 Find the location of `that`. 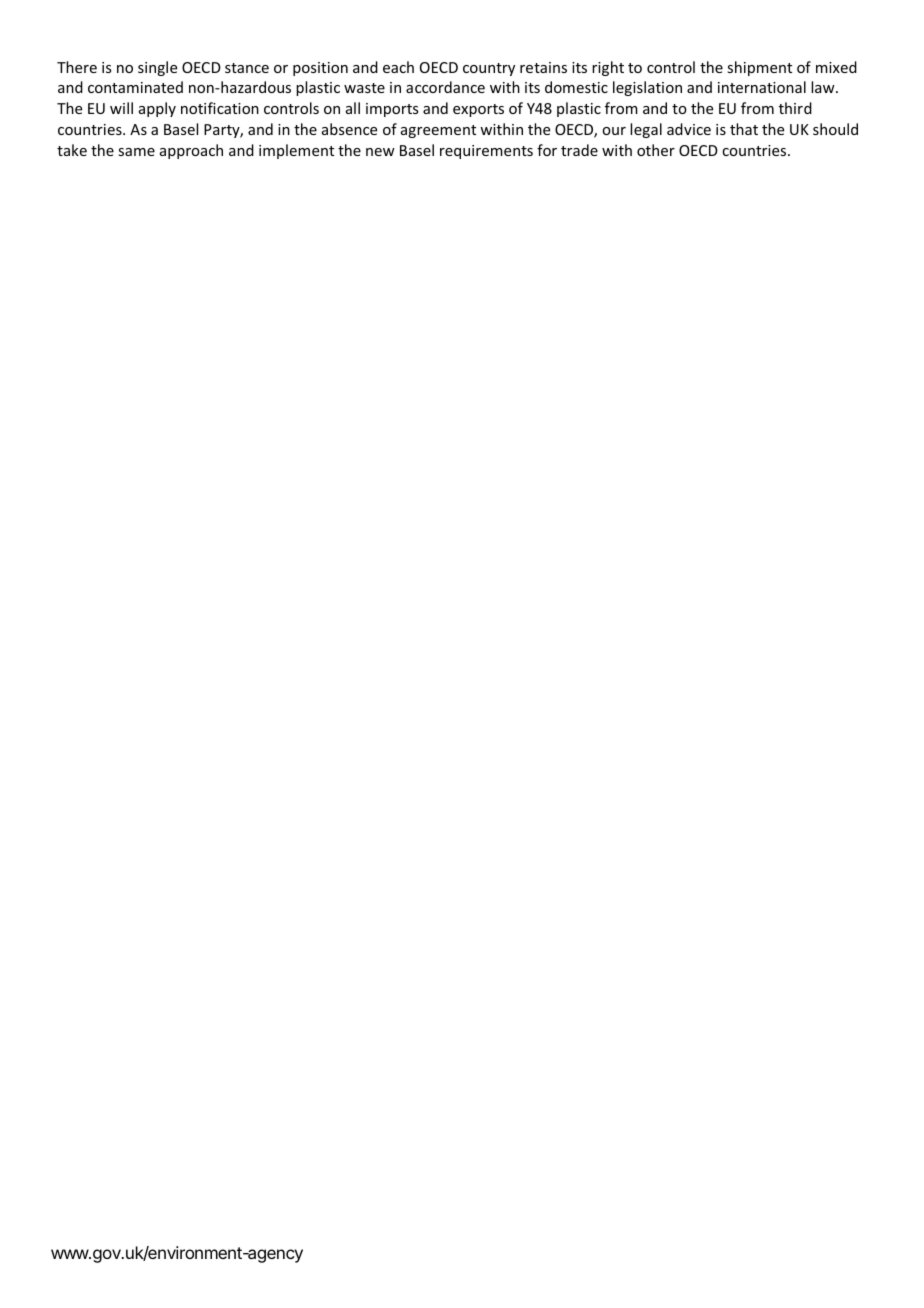

that is located at coordinates (744, 129).
